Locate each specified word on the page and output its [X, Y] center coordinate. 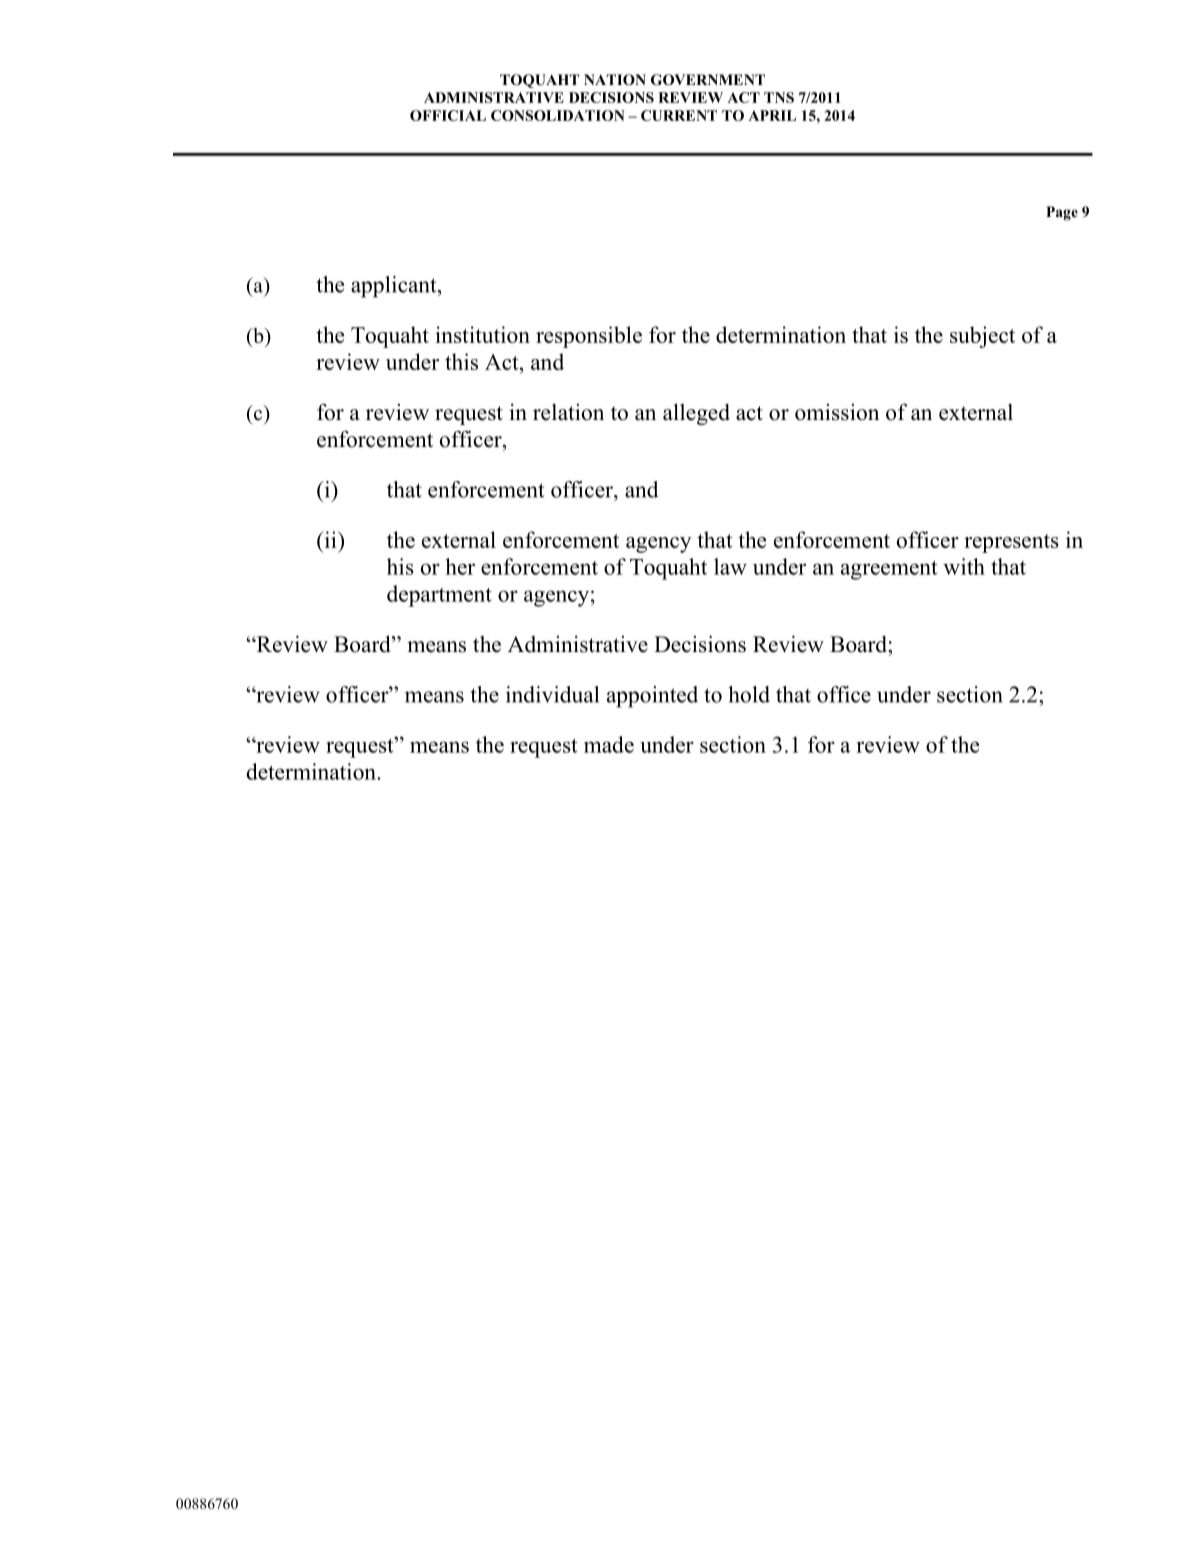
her [460, 566]
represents [1011, 543]
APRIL [772, 115]
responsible [589, 337]
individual [552, 694]
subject [982, 337]
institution [482, 334]
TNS [779, 97]
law [730, 566]
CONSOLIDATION [558, 115]
